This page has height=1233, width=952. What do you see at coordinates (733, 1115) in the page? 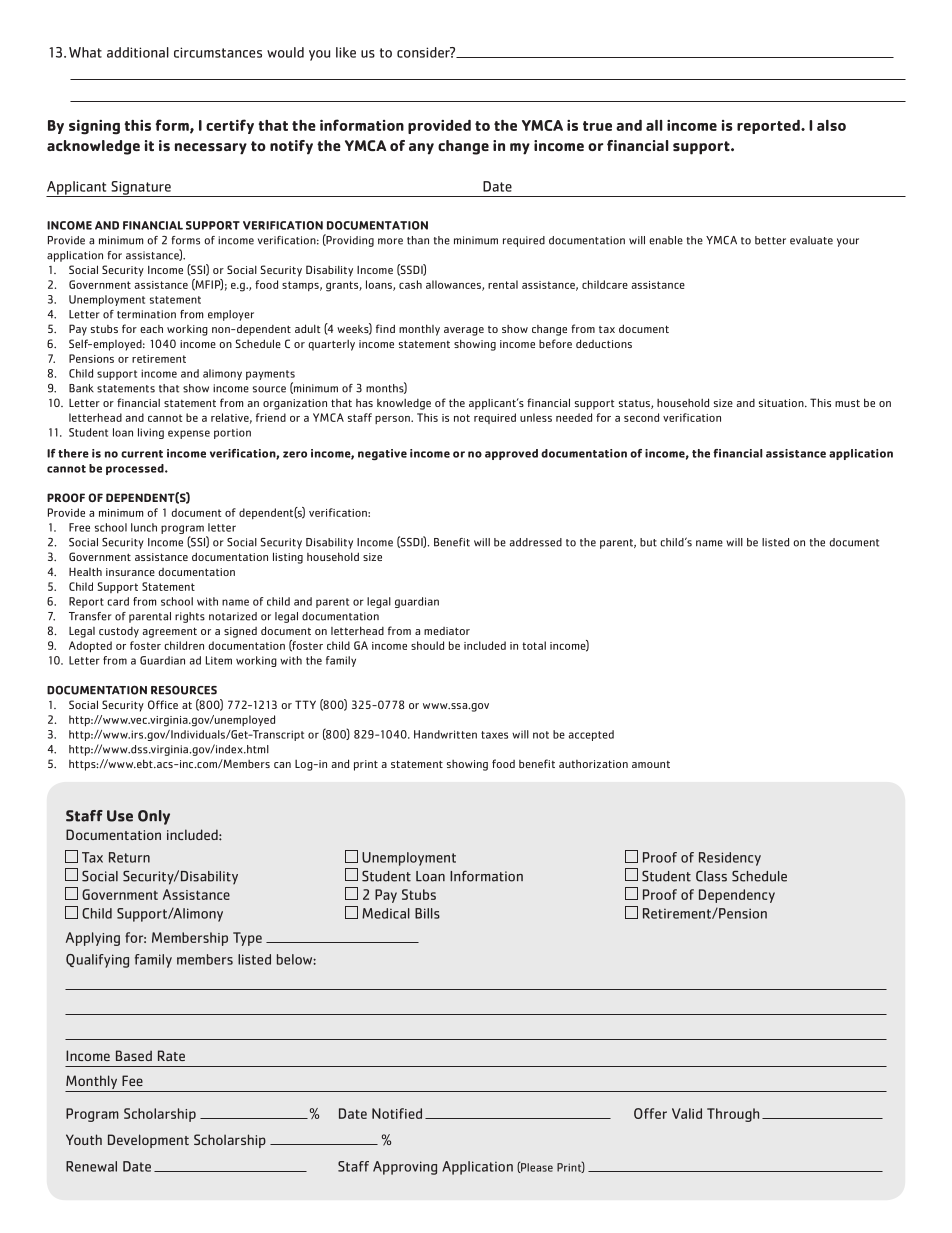
I see `Through` at bounding box center [733, 1115].
